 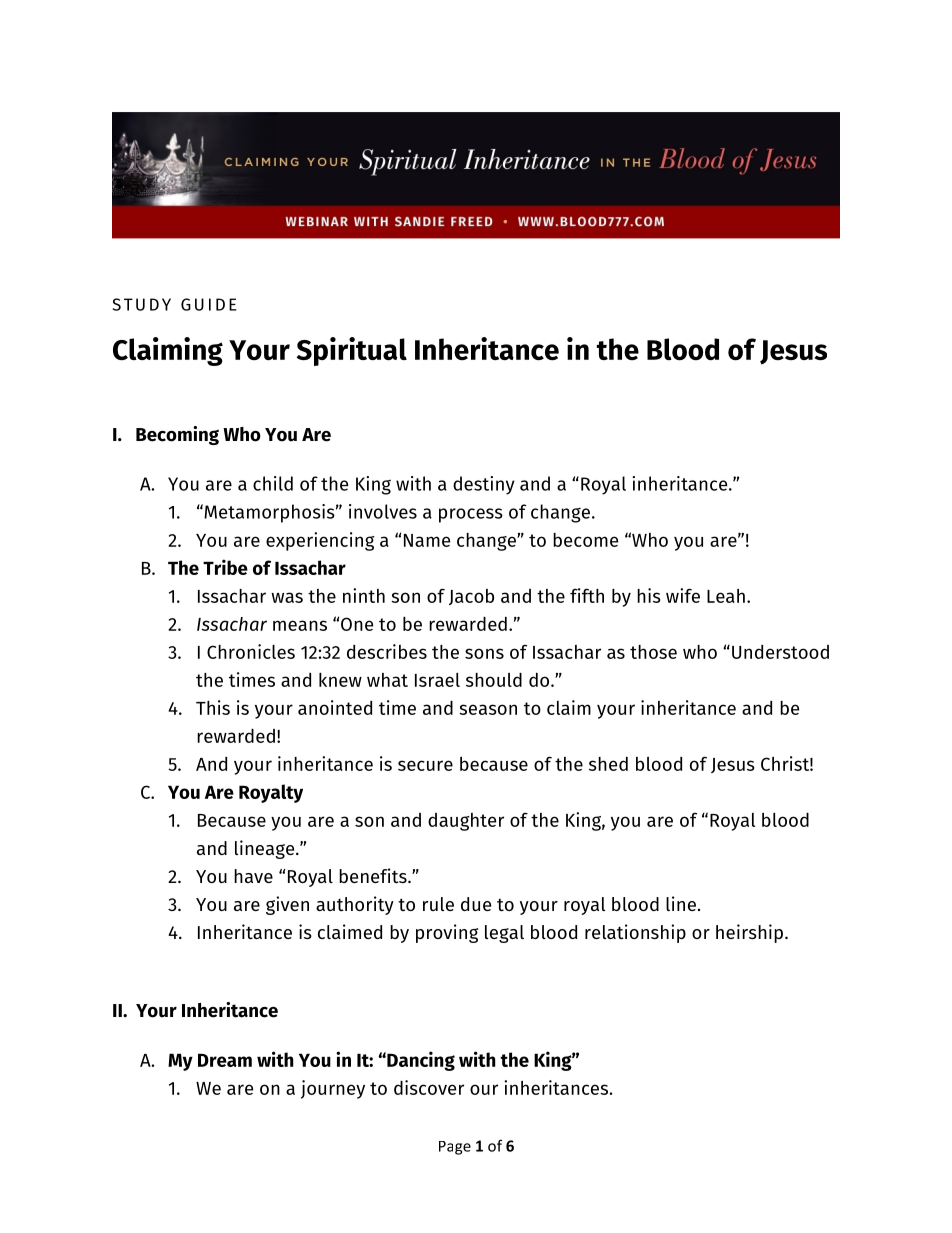 I want to click on proving, so click(x=447, y=933).
